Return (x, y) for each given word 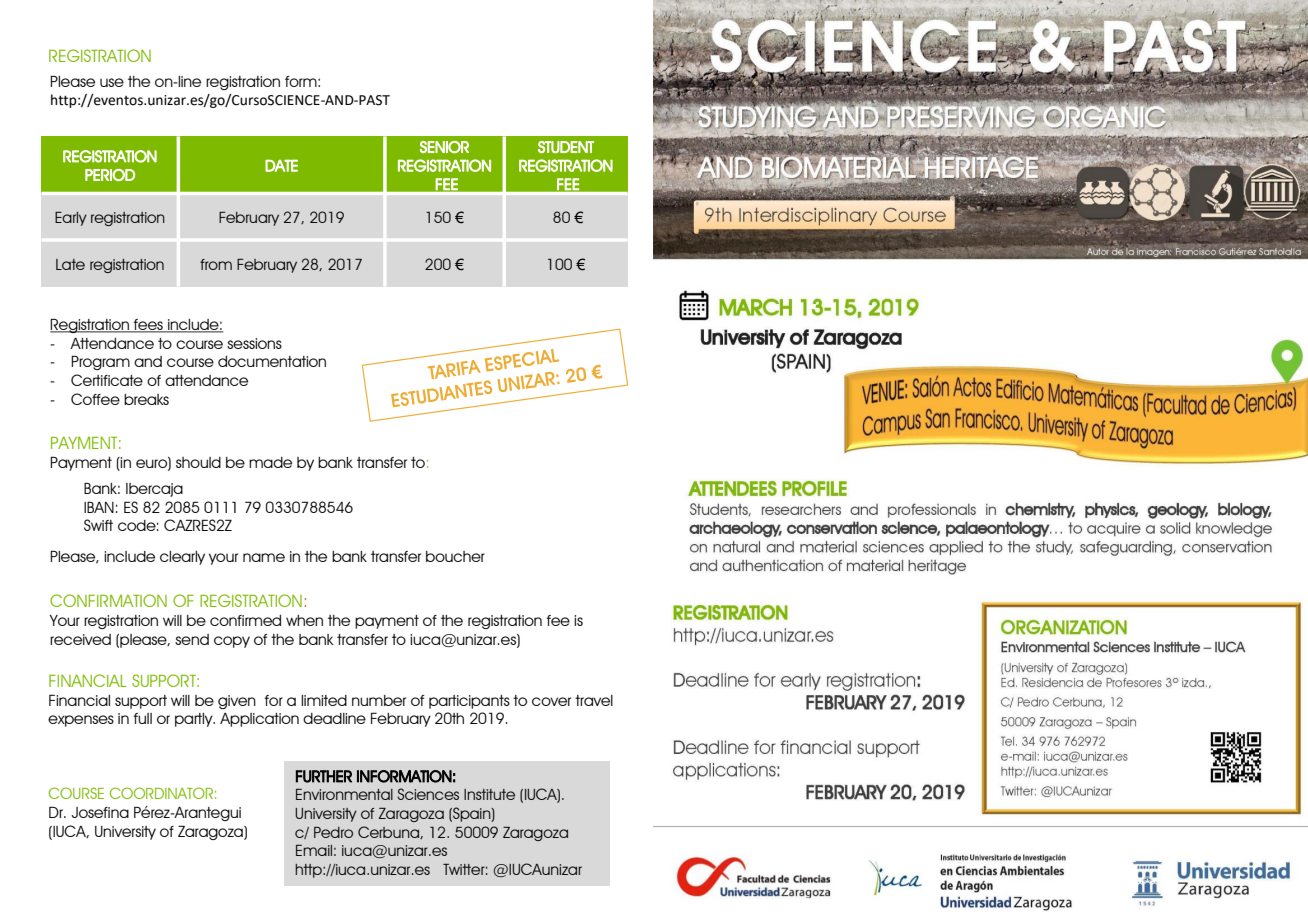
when (304, 620)
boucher (455, 556)
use (112, 82)
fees (148, 326)
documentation (272, 361)
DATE (281, 165)
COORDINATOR (161, 793)
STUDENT (566, 147)
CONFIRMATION (108, 600)
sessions (254, 343)
